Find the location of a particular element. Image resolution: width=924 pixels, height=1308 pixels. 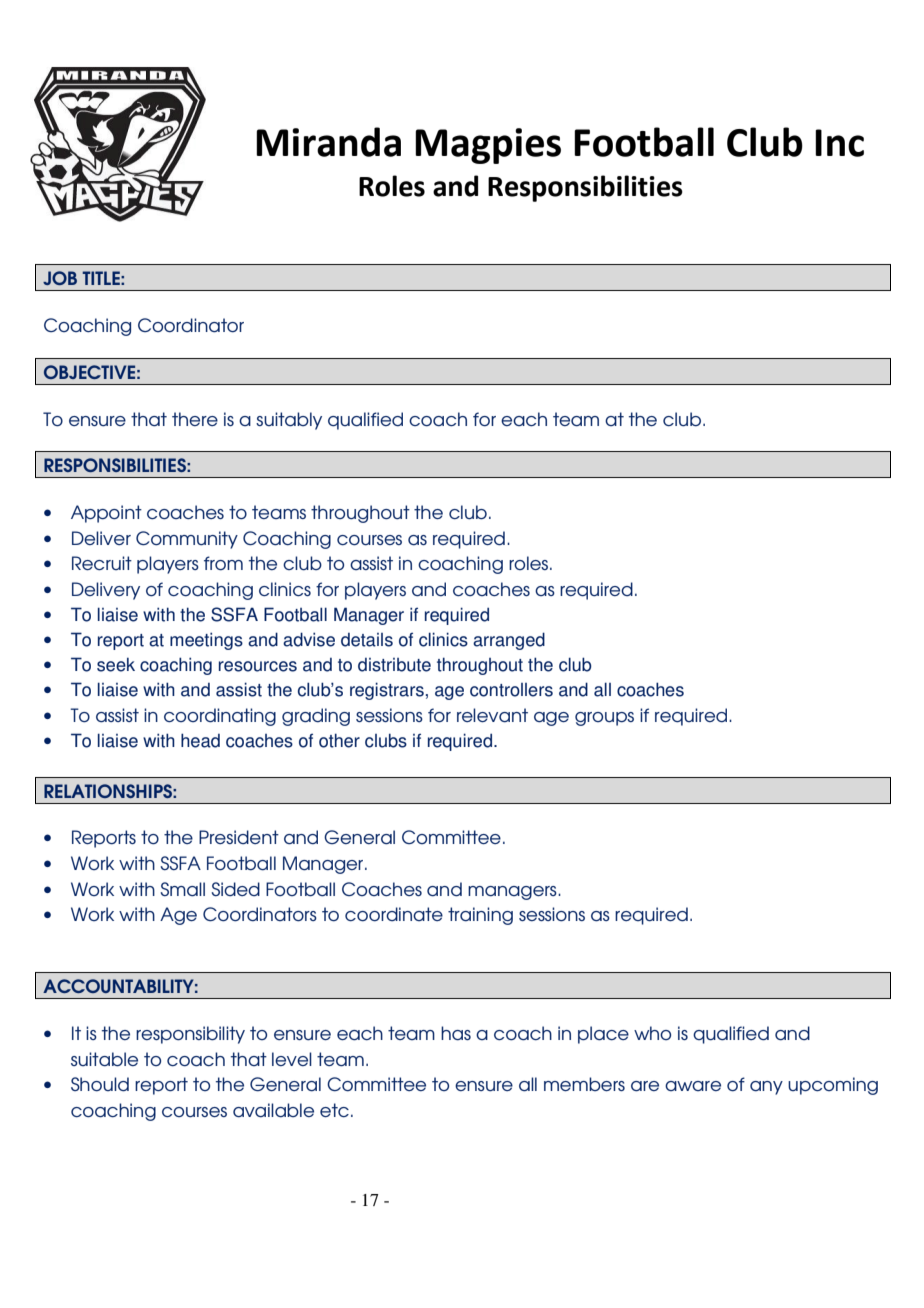

from is located at coordinates (223, 563).
